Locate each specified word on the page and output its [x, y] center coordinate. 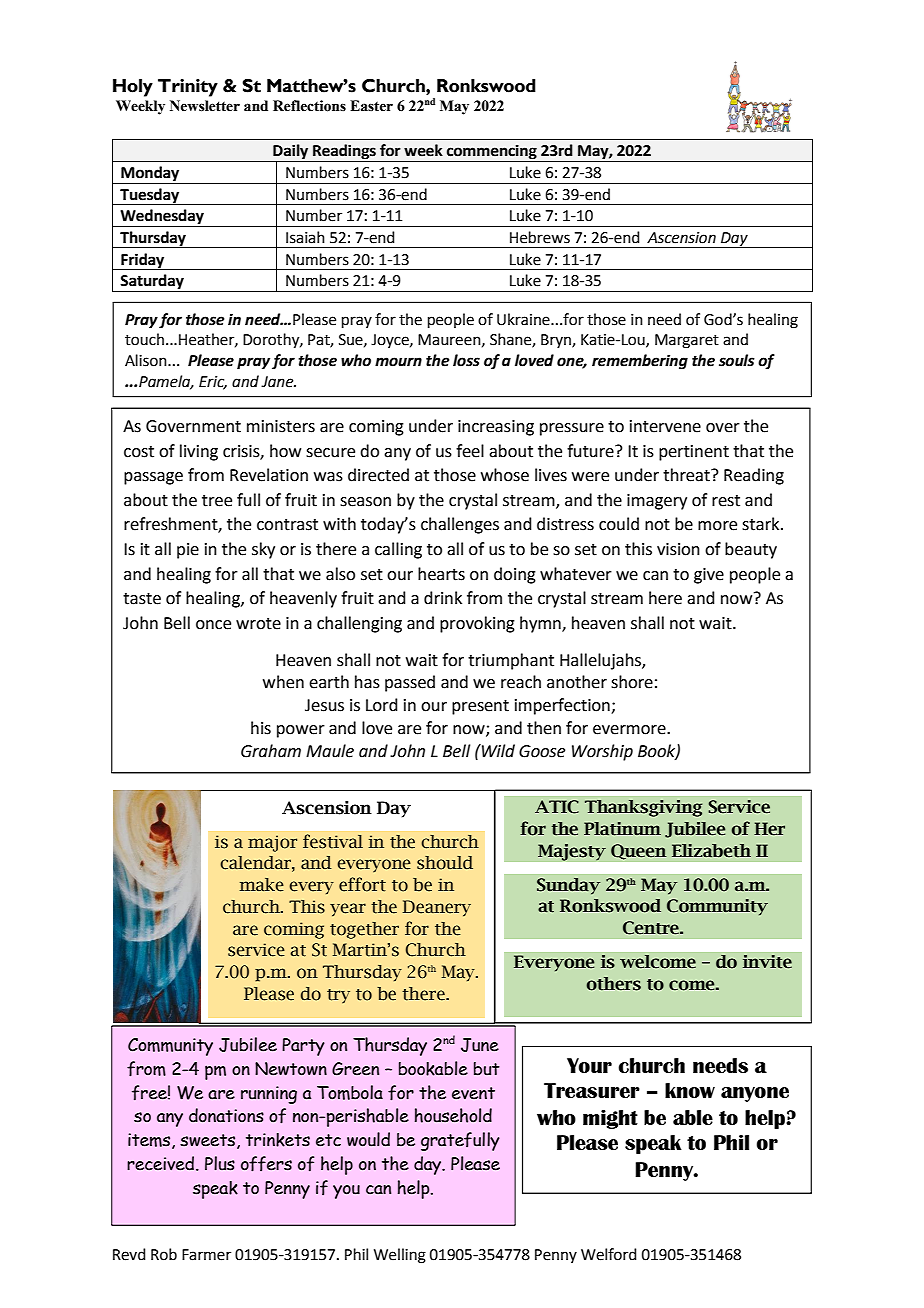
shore [632, 682]
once [213, 625]
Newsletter [205, 106]
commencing [492, 153]
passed [410, 683]
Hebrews [540, 237]
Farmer [206, 1255]
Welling [400, 1256]
